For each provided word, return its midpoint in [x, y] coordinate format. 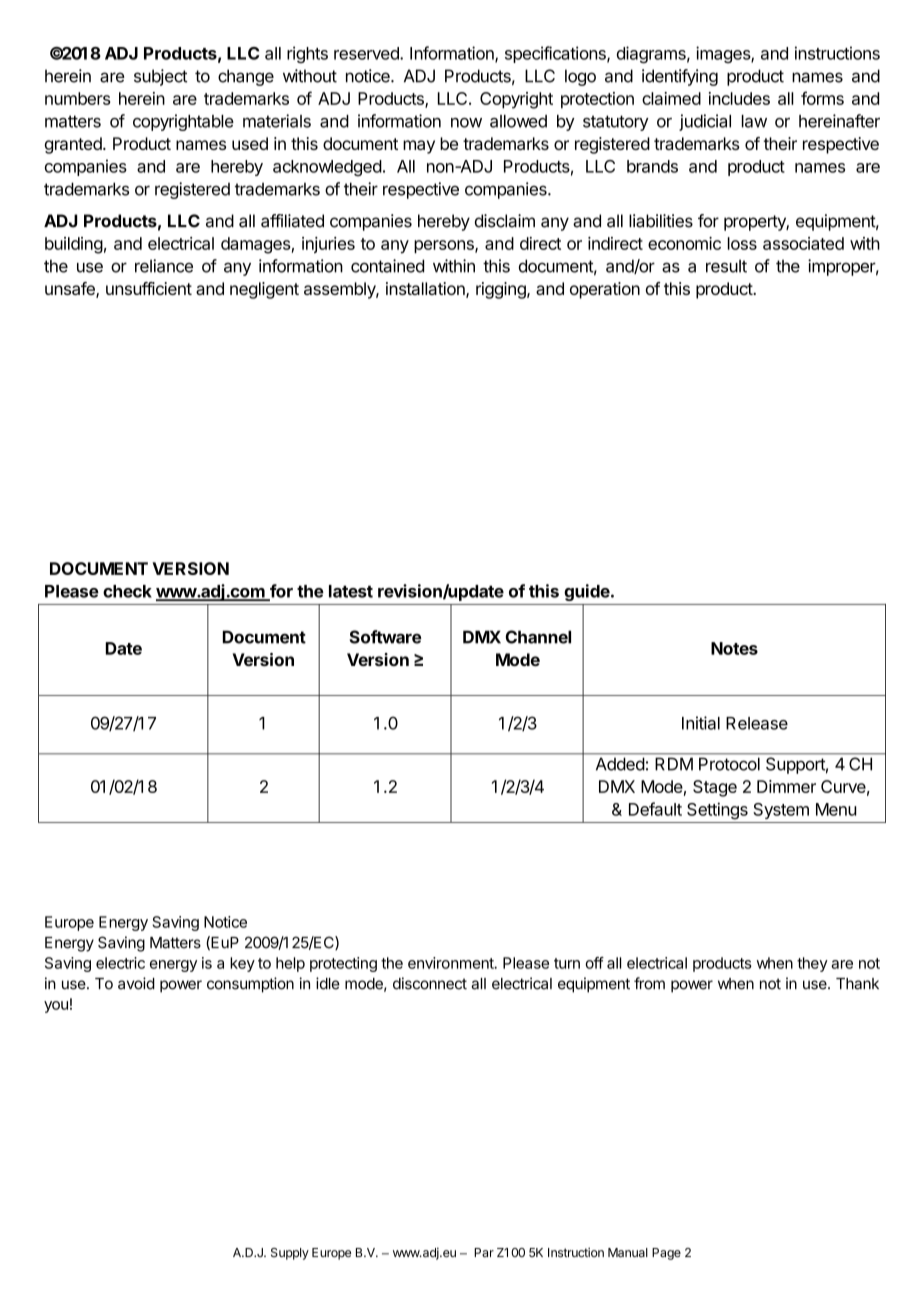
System [781, 811]
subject [160, 77]
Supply [290, 1254]
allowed [518, 121]
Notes [734, 648]
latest [351, 591]
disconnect [430, 983]
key [242, 964]
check [127, 591]
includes [739, 98]
